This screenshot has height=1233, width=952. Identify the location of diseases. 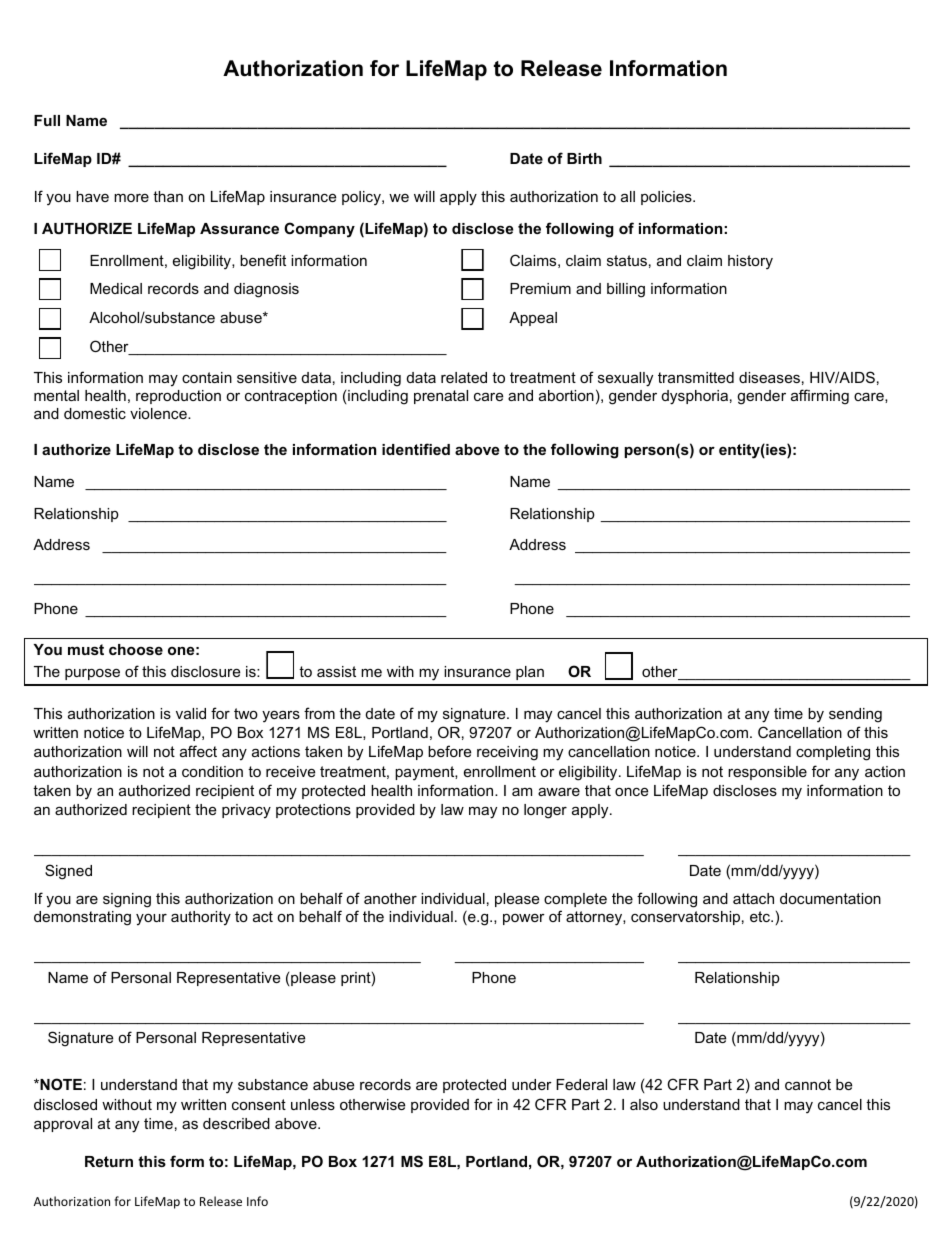
(769, 377).
